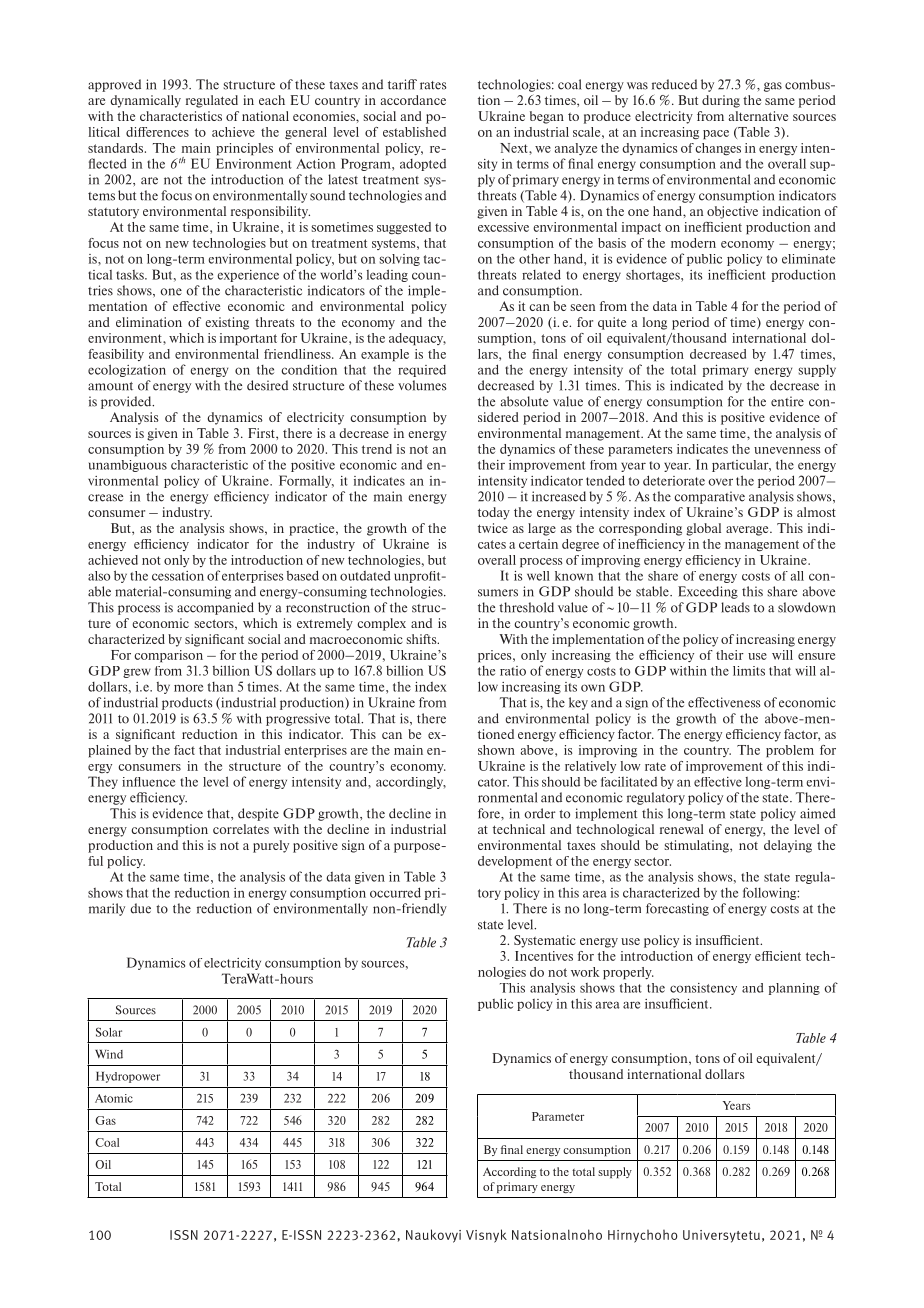  Describe the element at coordinates (496, 750) in the screenshot. I see `shown` at that location.
